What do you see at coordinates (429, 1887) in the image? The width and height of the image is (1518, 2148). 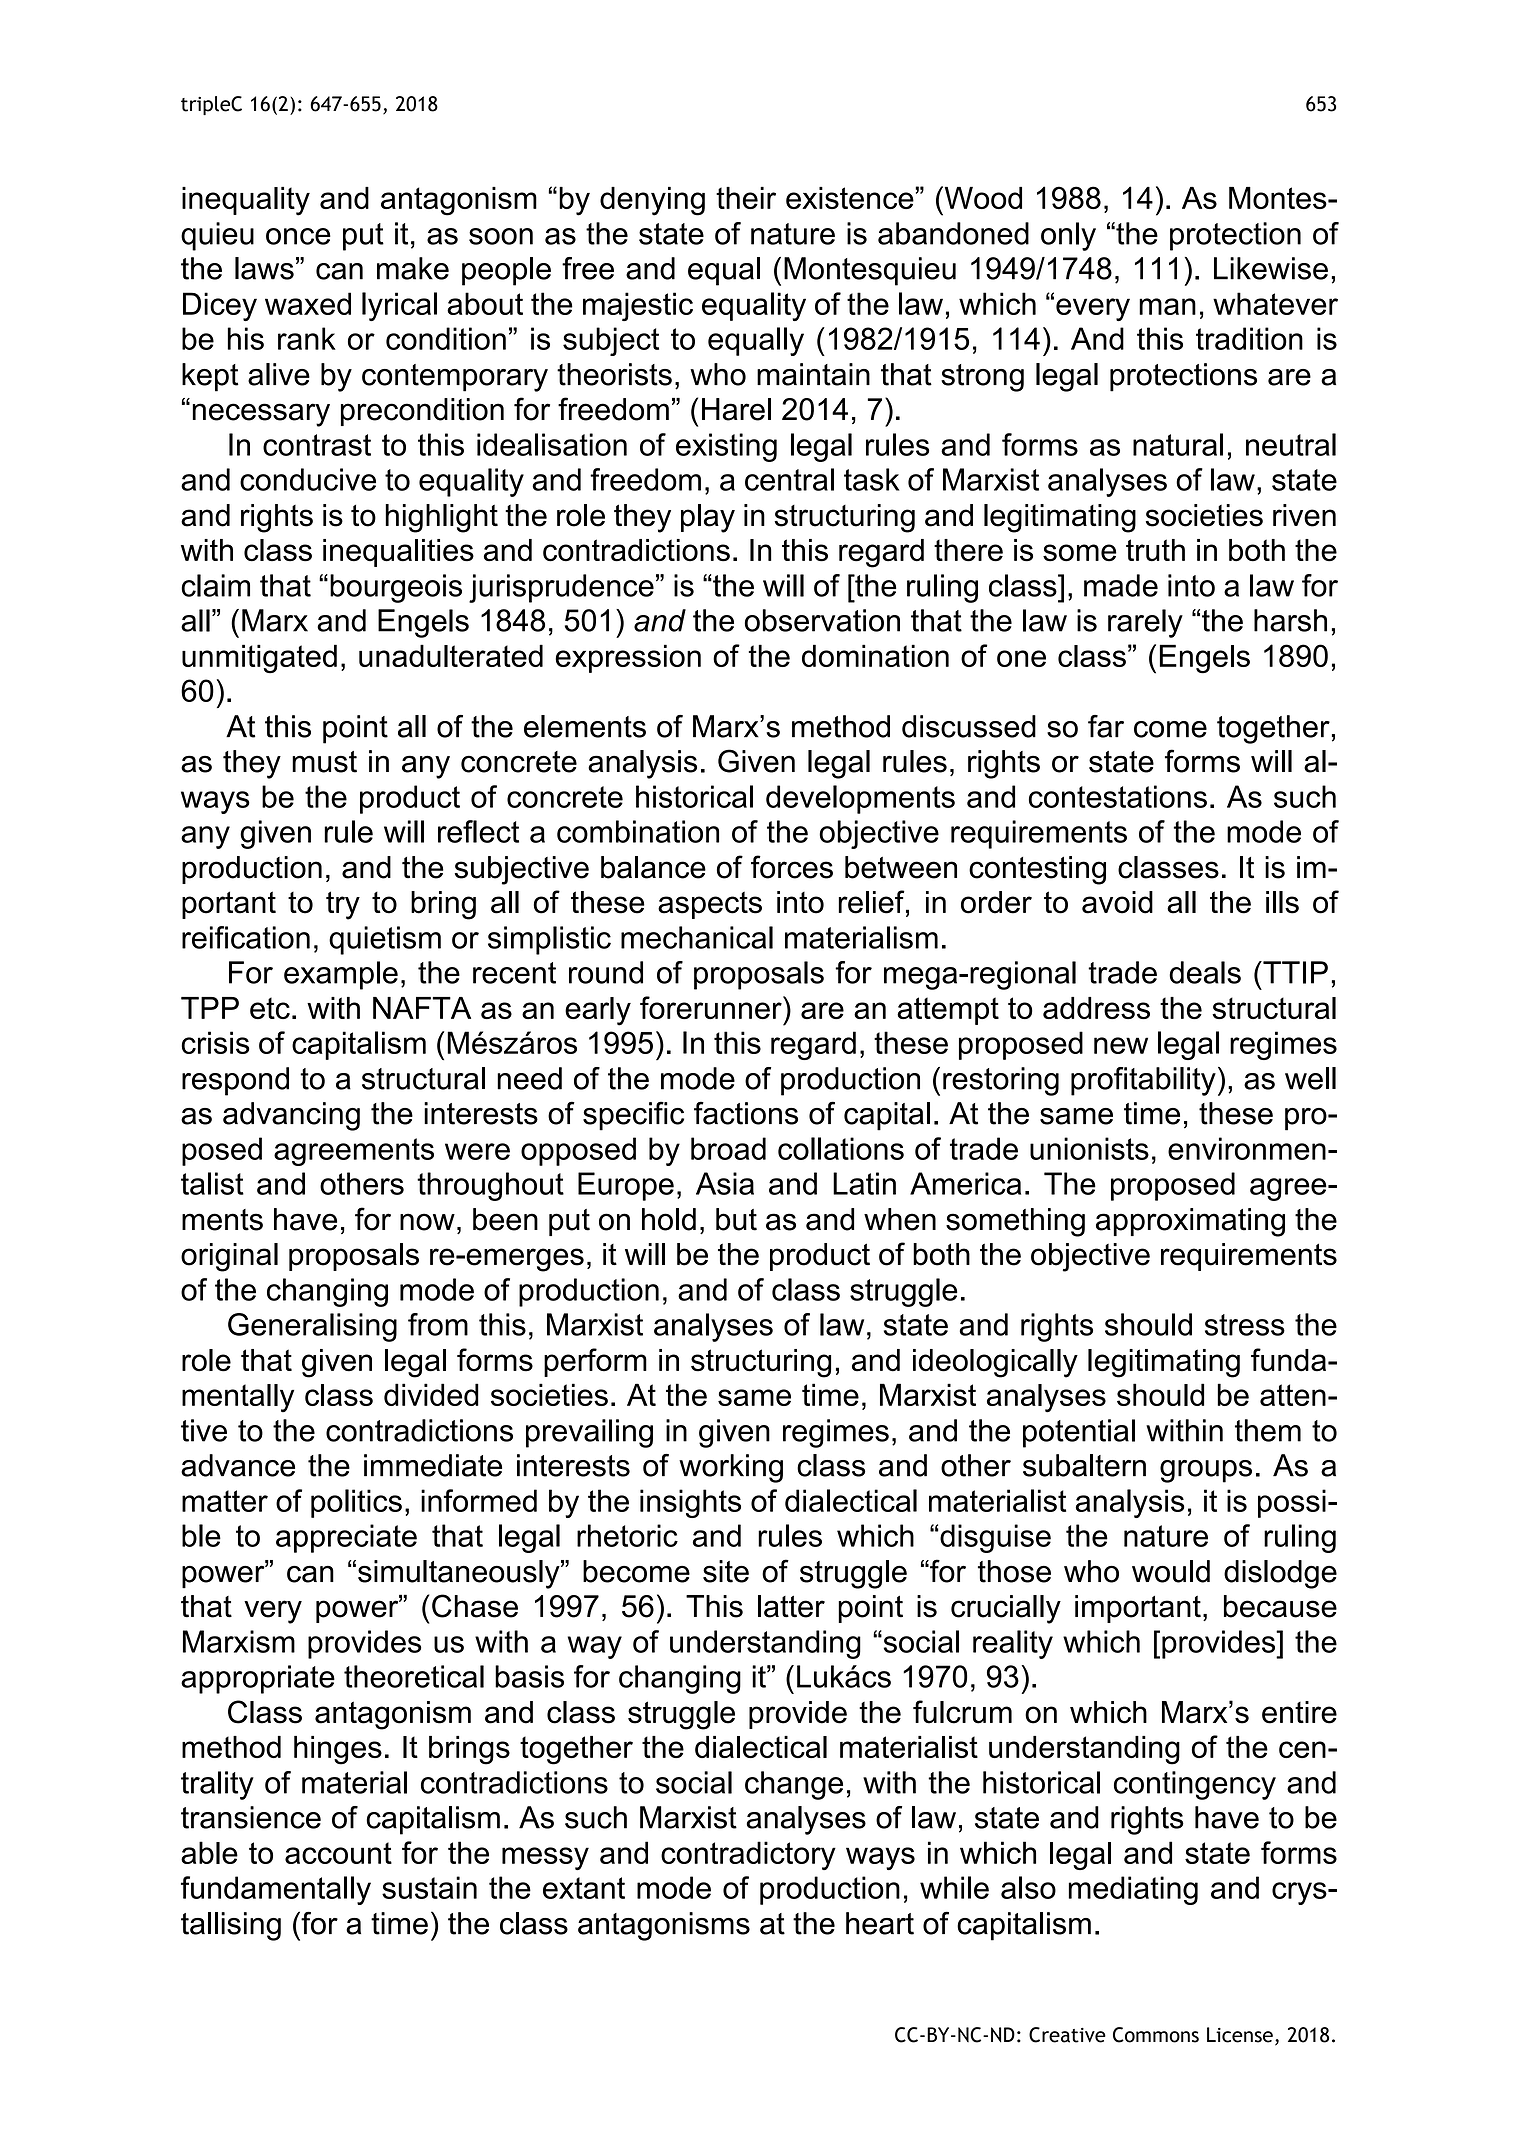 I see `sustain` at bounding box center [429, 1887].
